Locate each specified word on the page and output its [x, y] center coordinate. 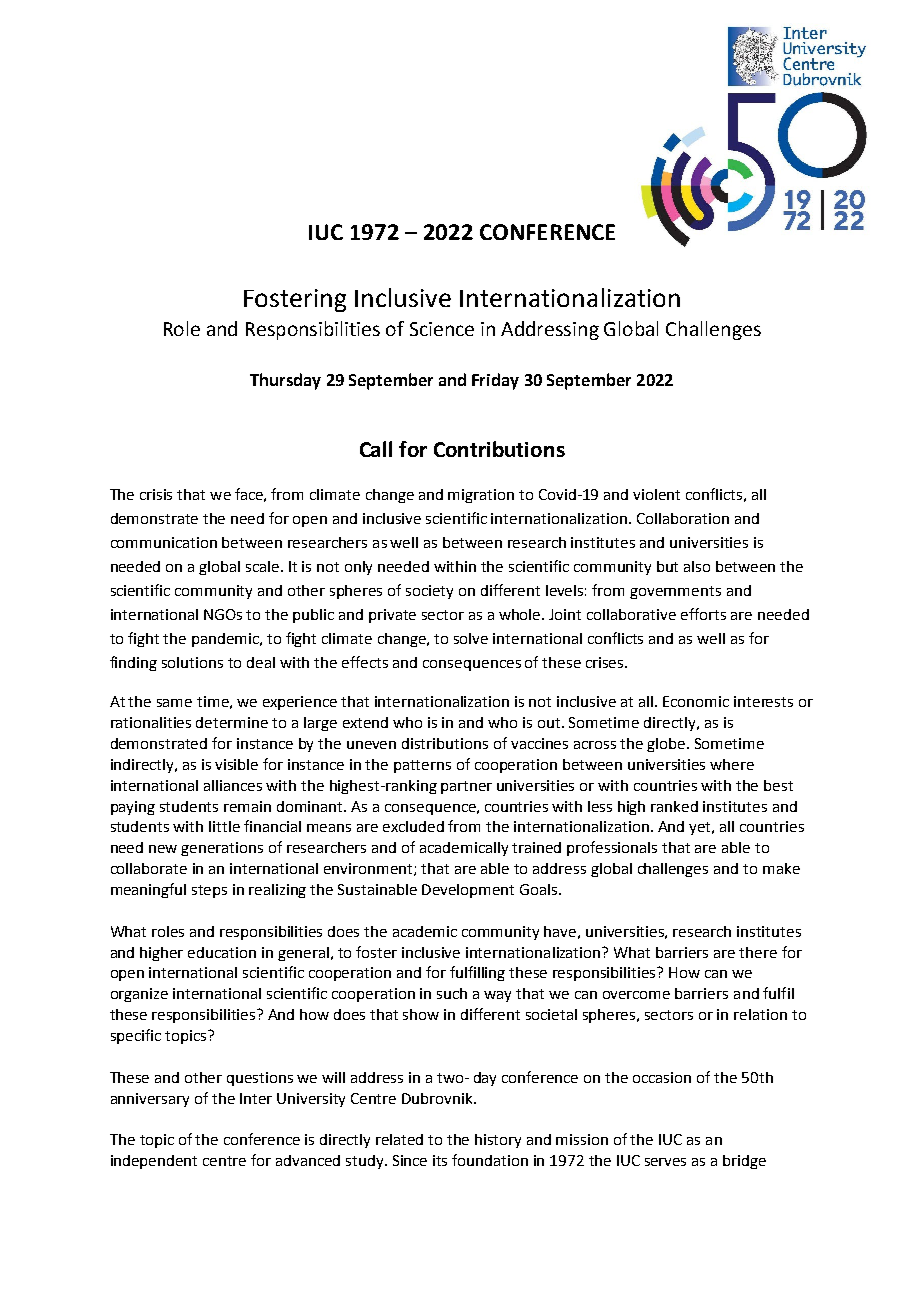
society [429, 592]
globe [667, 745]
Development [468, 891]
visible [236, 764]
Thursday [285, 381]
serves [665, 1162]
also [697, 566]
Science [442, 329]
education [222, 952]
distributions [445, 743]
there [758, 952]
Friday [495, 381]
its [440, 1160]
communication [164, 542]
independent [154, 1162]
